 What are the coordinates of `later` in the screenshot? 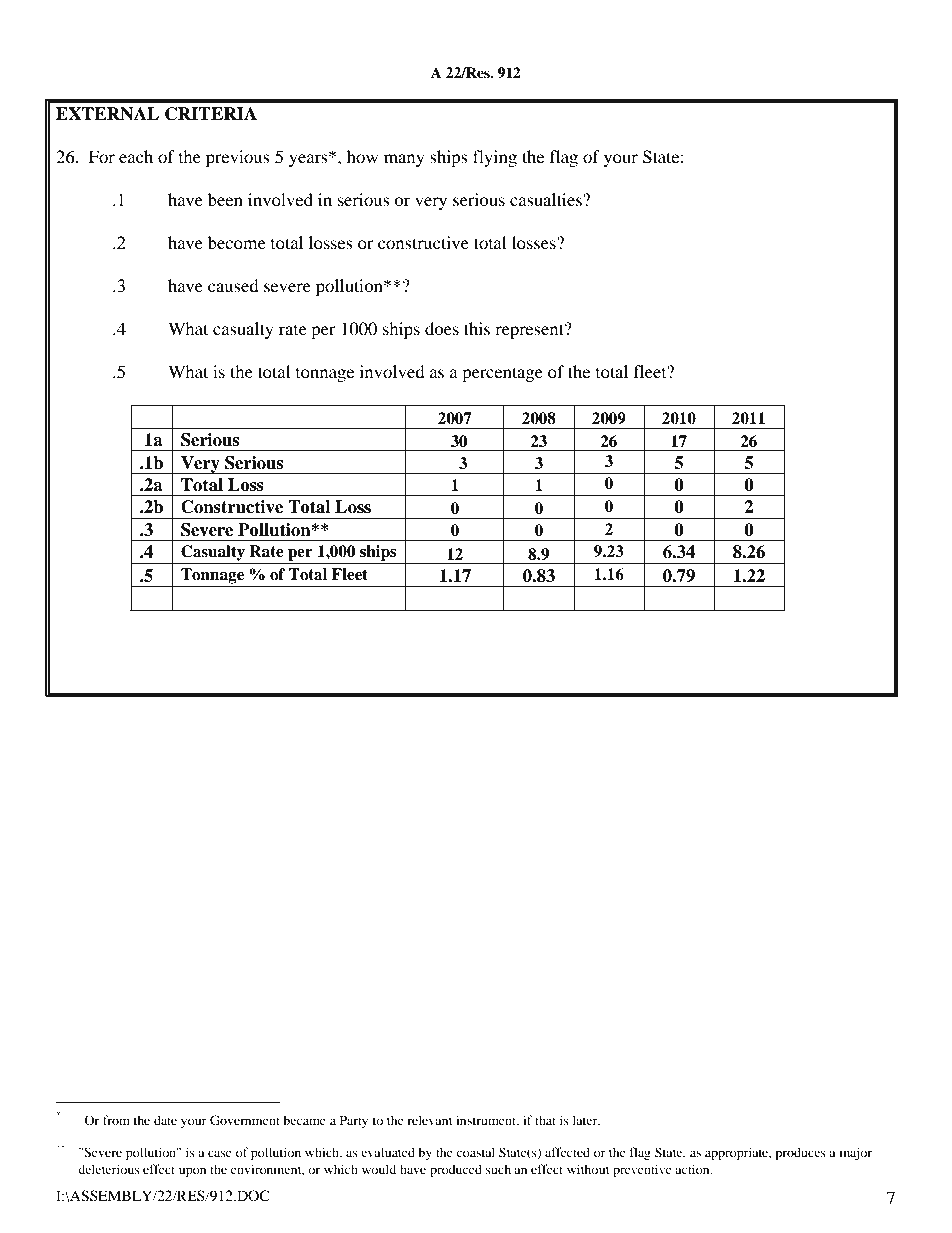 It's located at (586, 1120).
